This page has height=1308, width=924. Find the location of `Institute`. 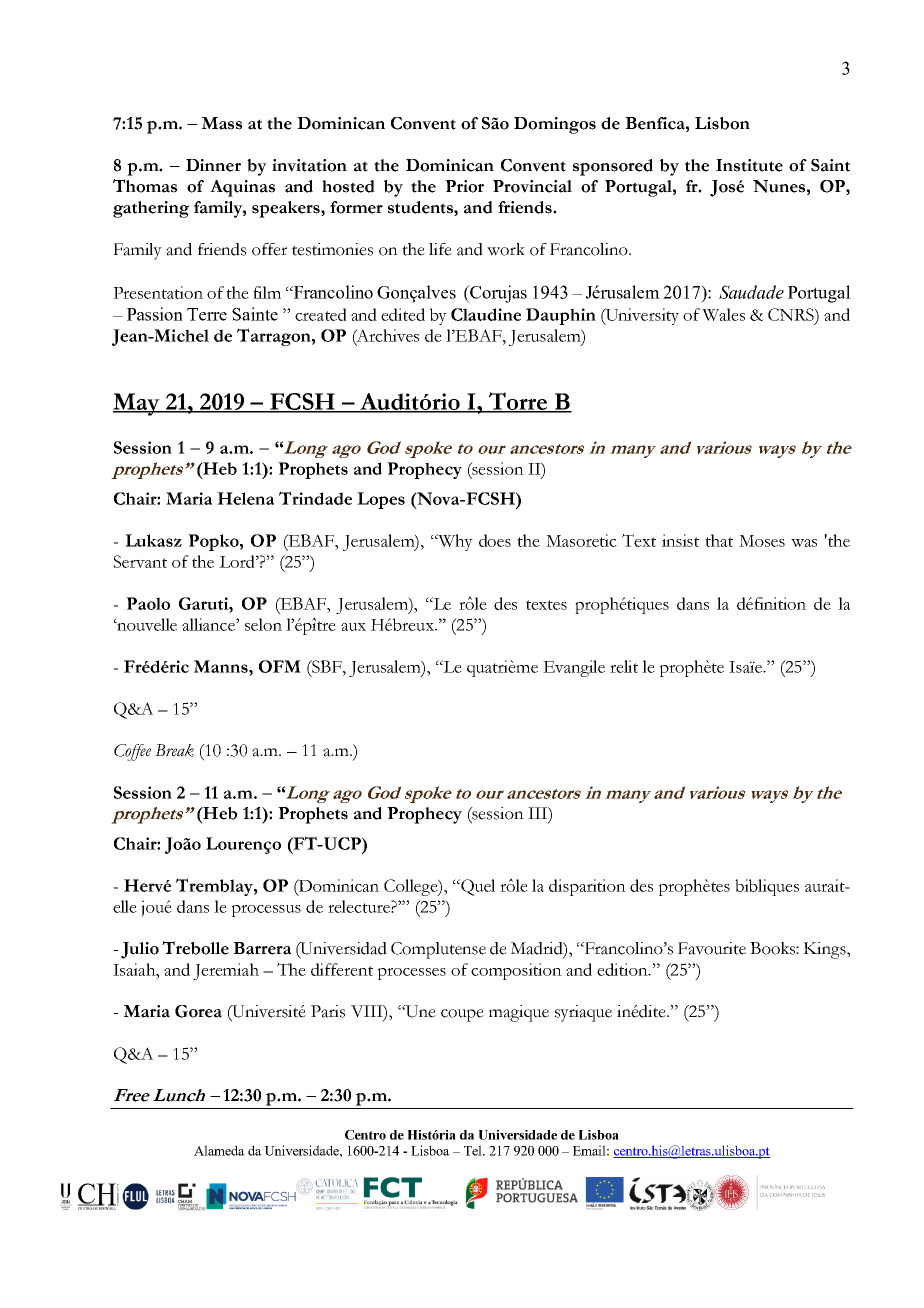

Institute is located at coordinates (749, 165).
